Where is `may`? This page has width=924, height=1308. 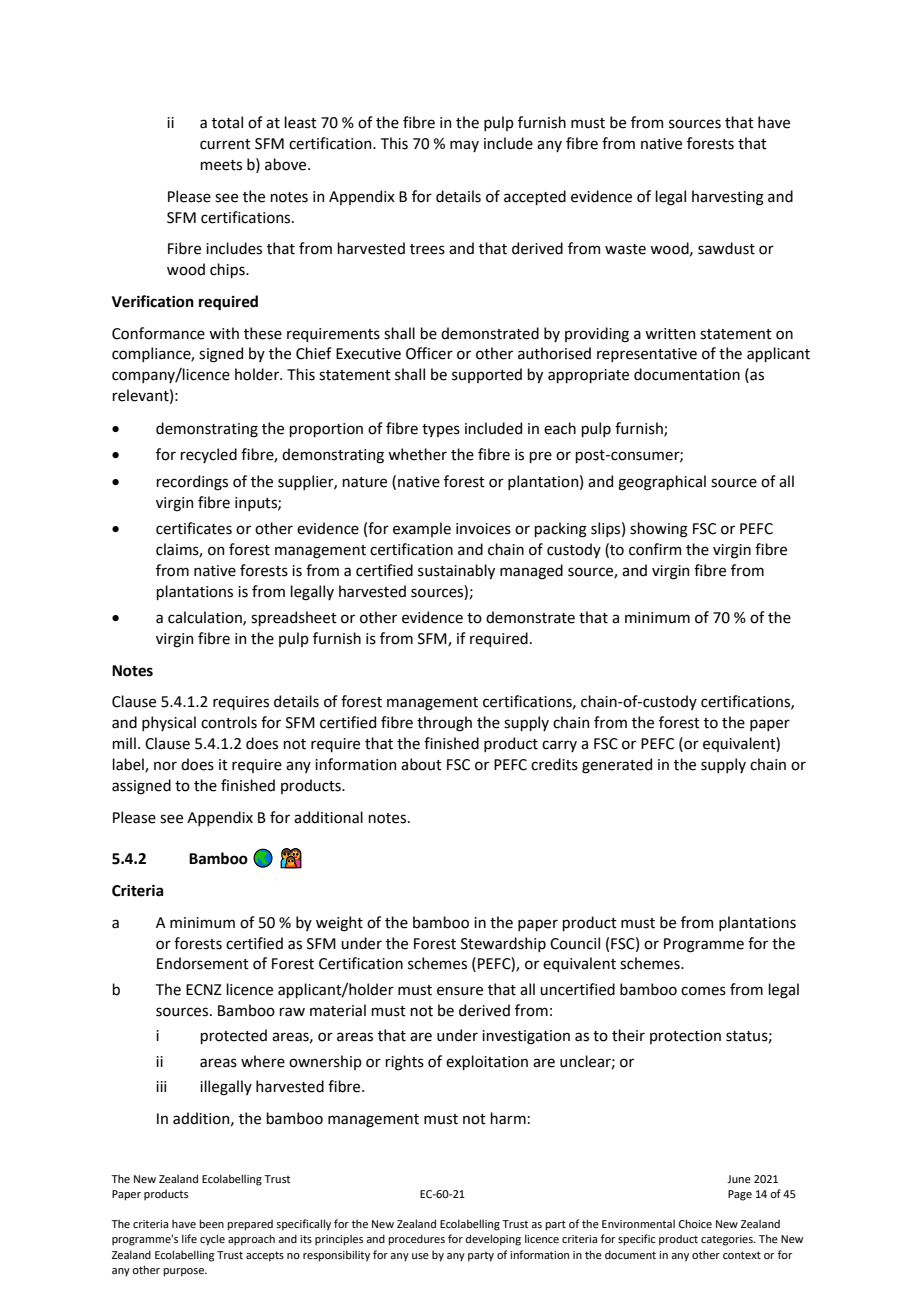
may is located at coordinates (464, 146).
